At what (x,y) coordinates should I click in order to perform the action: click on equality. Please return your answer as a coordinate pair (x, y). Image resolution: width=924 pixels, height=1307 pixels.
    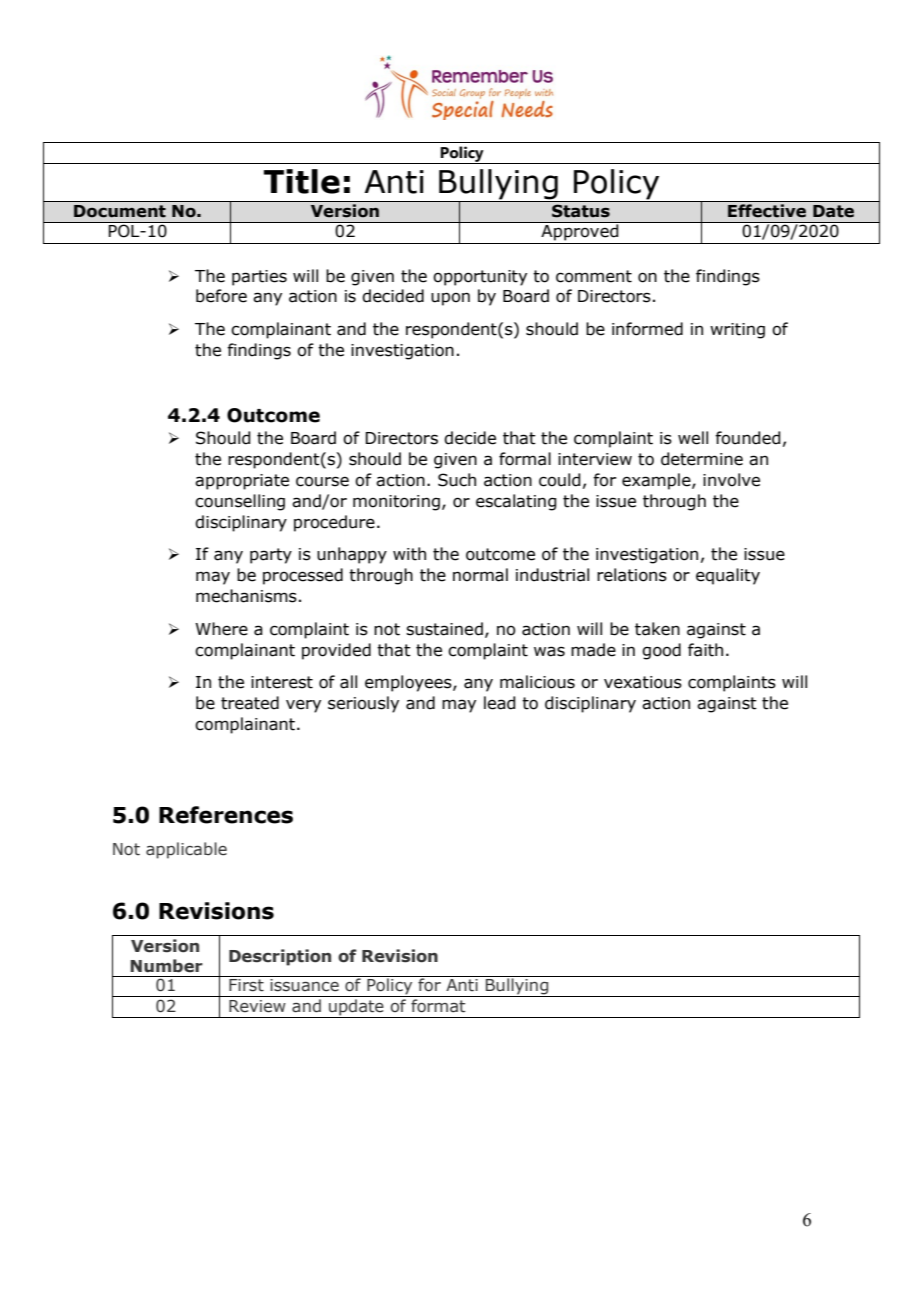
    Looking at the image, I should click on (728, 576).
